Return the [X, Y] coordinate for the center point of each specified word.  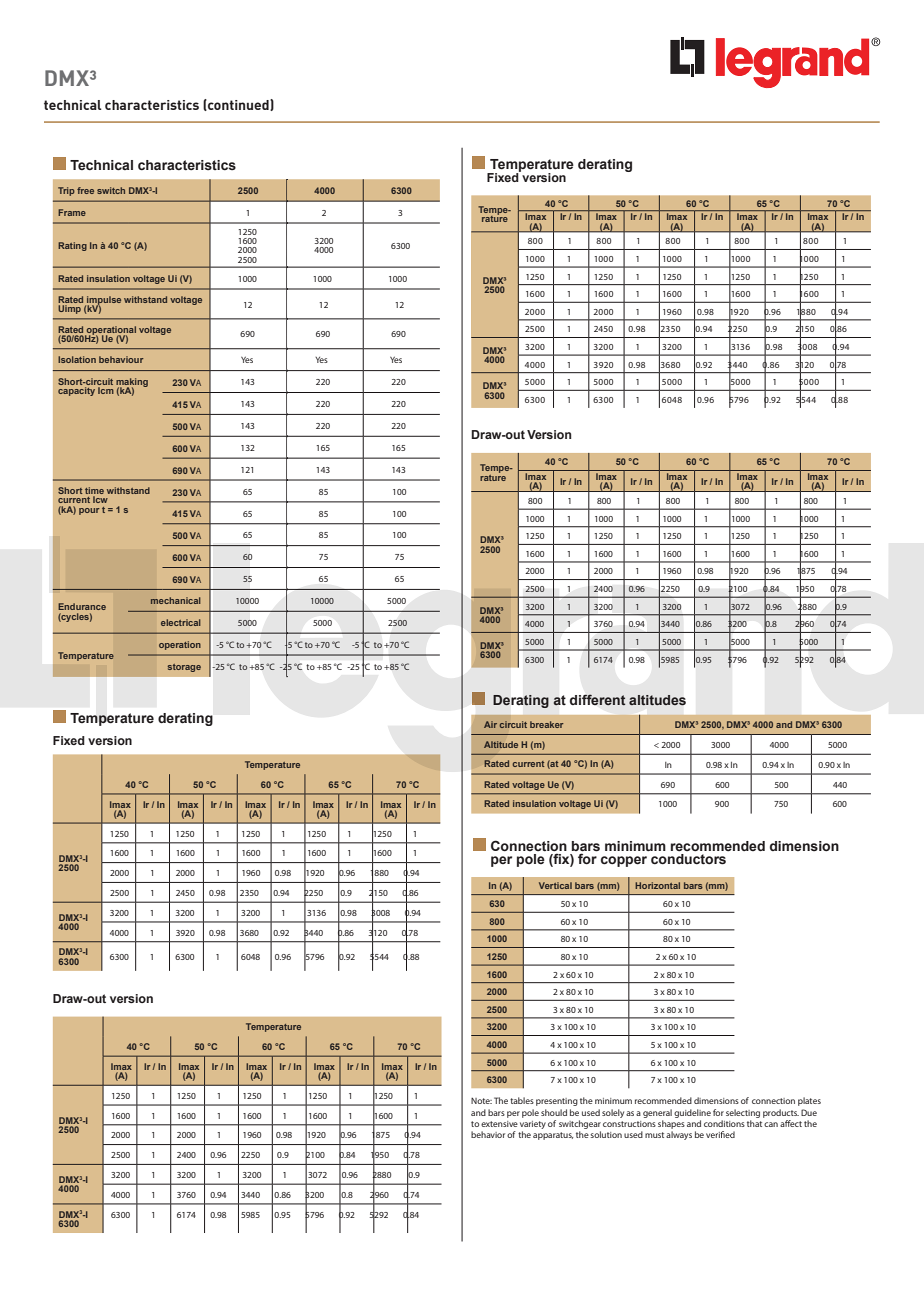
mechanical [176, 600]
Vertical [555, 885]
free [85, 190]
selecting [743, 1113]
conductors [688, 859]
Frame [72, 212]
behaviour [121, 359]
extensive [499, 1124]
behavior [488, 1134]
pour [89, 511]
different [597, 699]
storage [184, 668]
